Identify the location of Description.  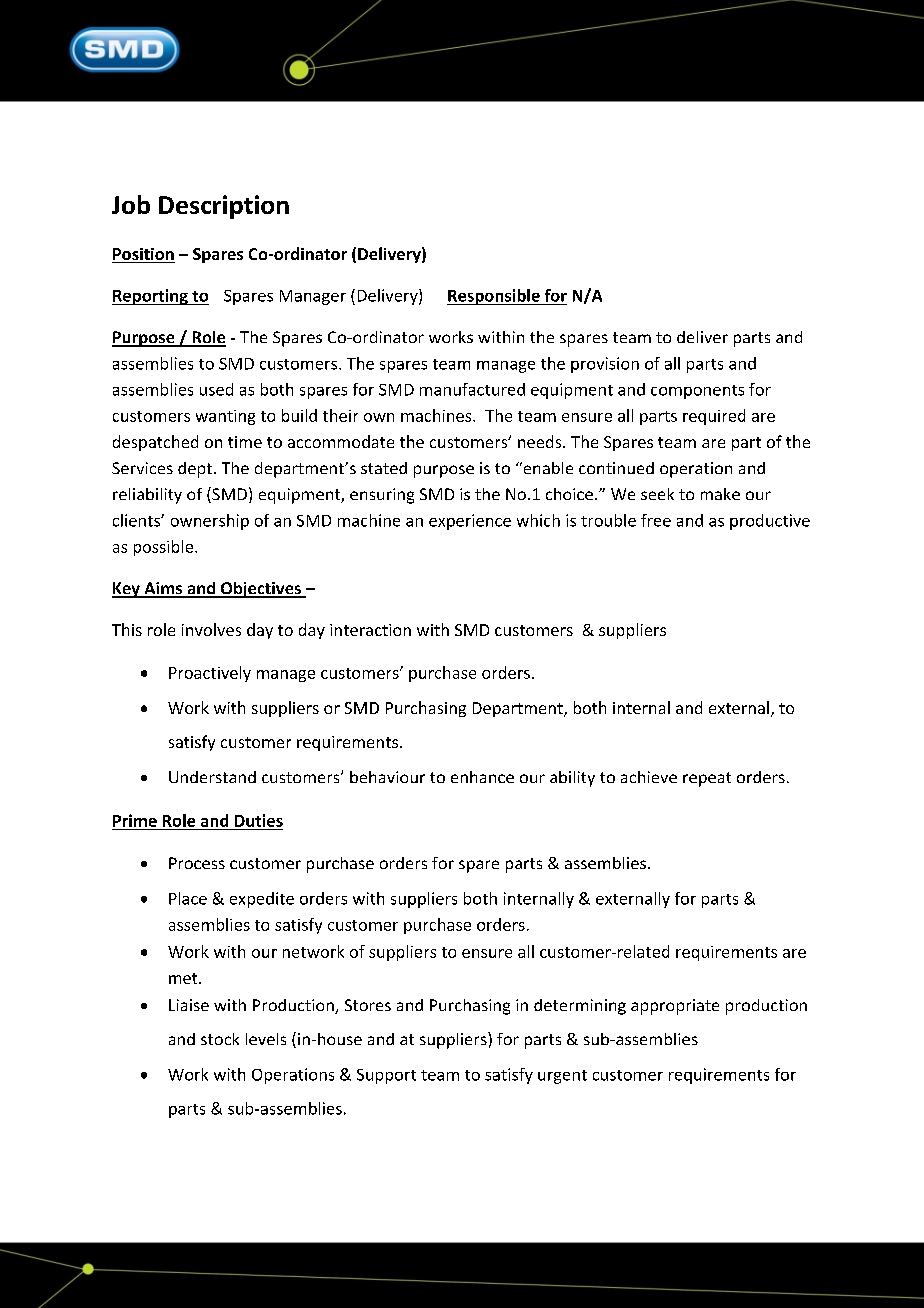
(224, 207).
